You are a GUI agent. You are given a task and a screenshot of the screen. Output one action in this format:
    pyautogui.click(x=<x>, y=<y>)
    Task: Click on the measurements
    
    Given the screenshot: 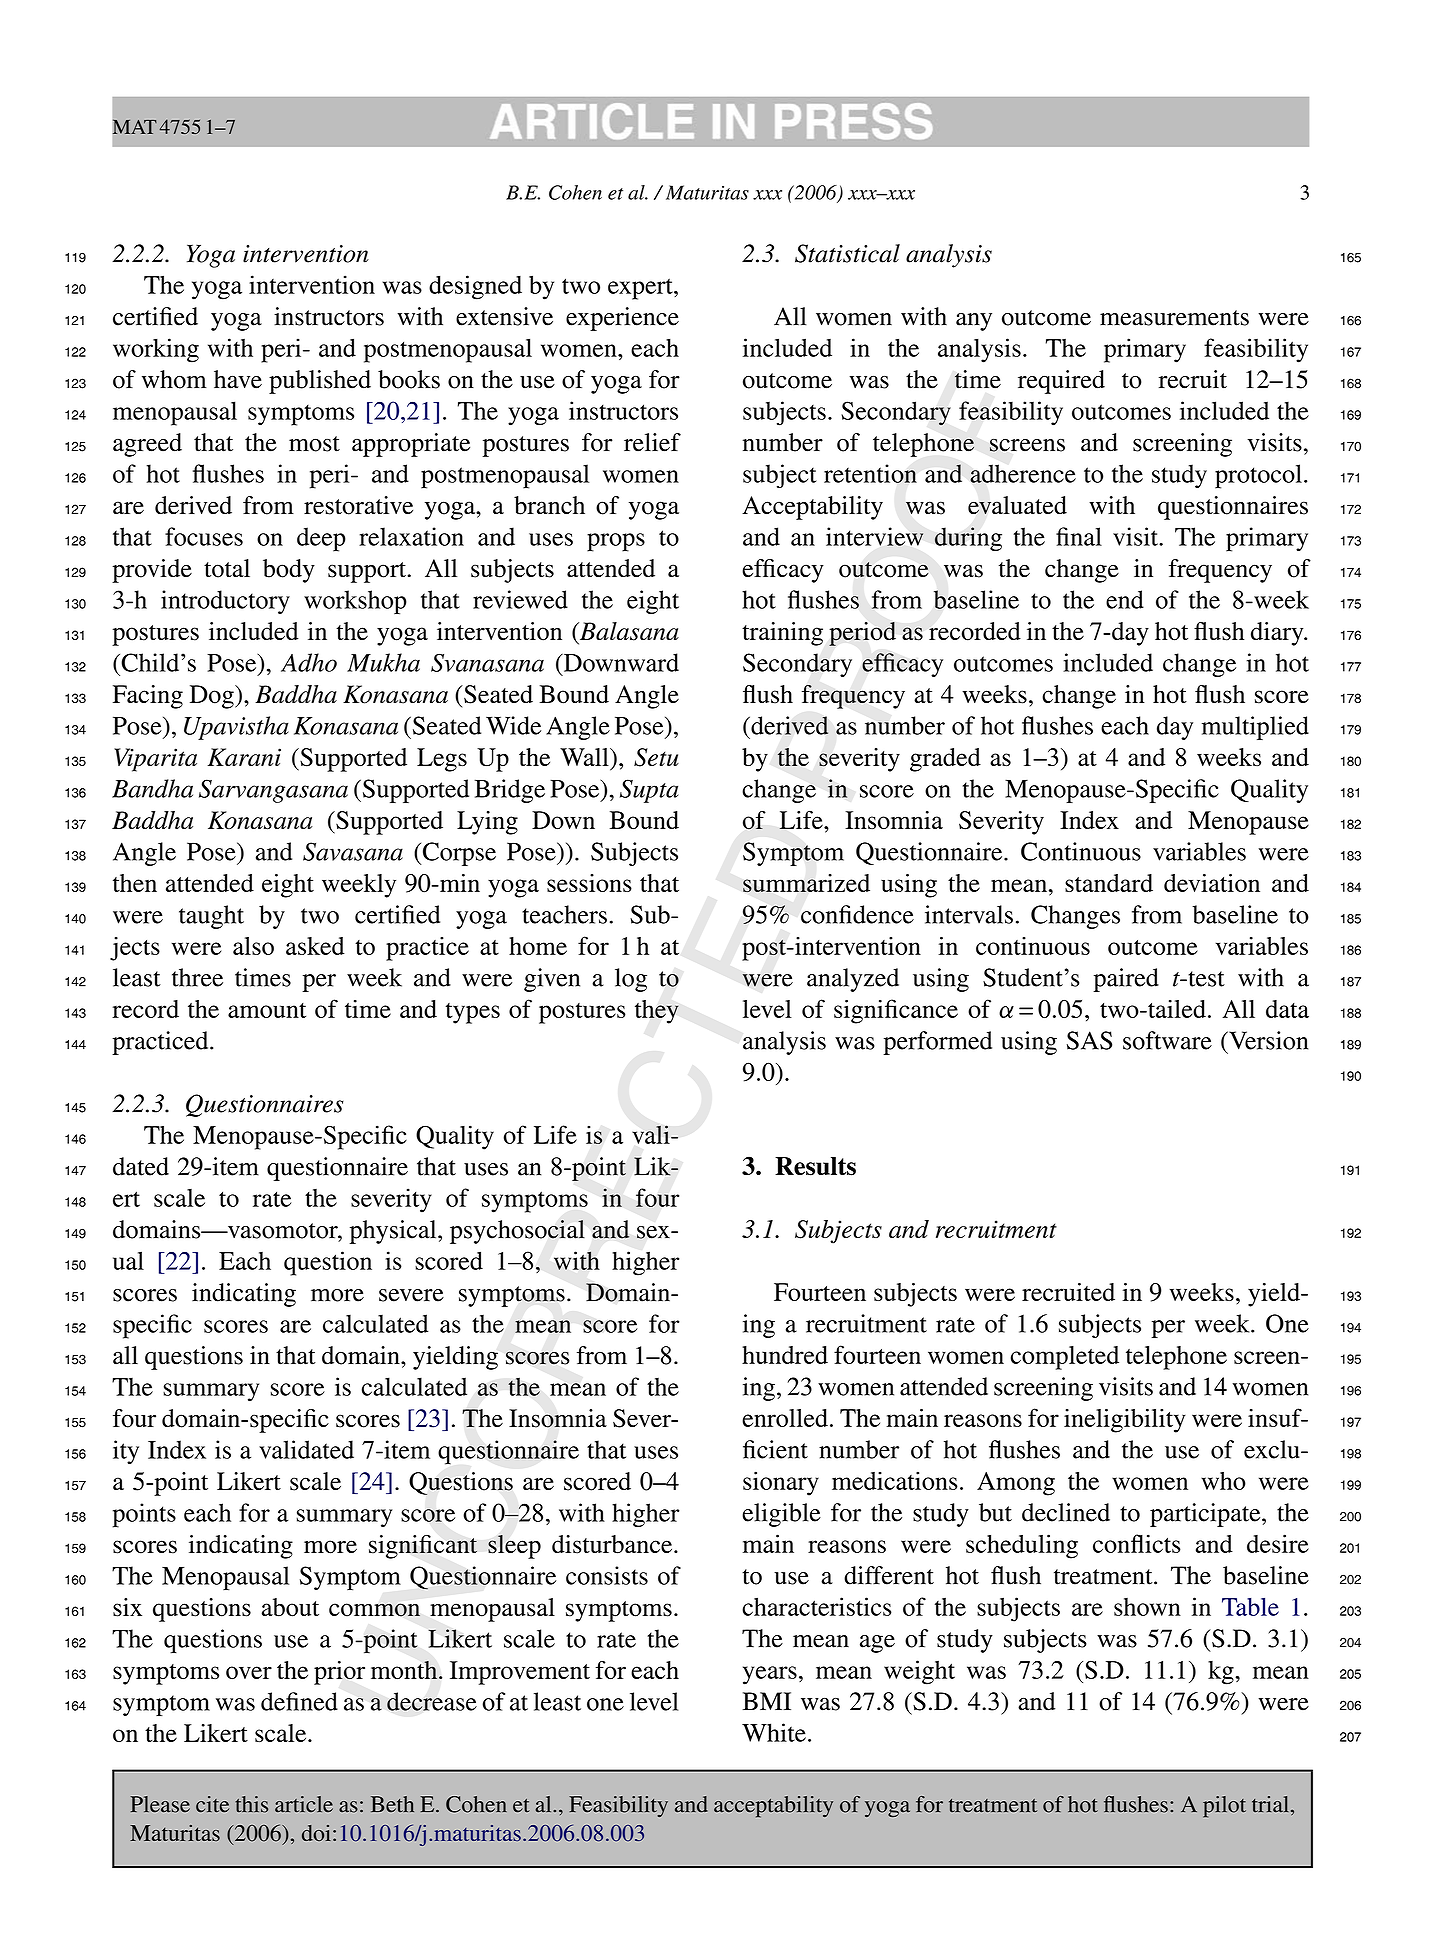 What is the action you would take?
    pyautogui.click(x=1174, y=318)
